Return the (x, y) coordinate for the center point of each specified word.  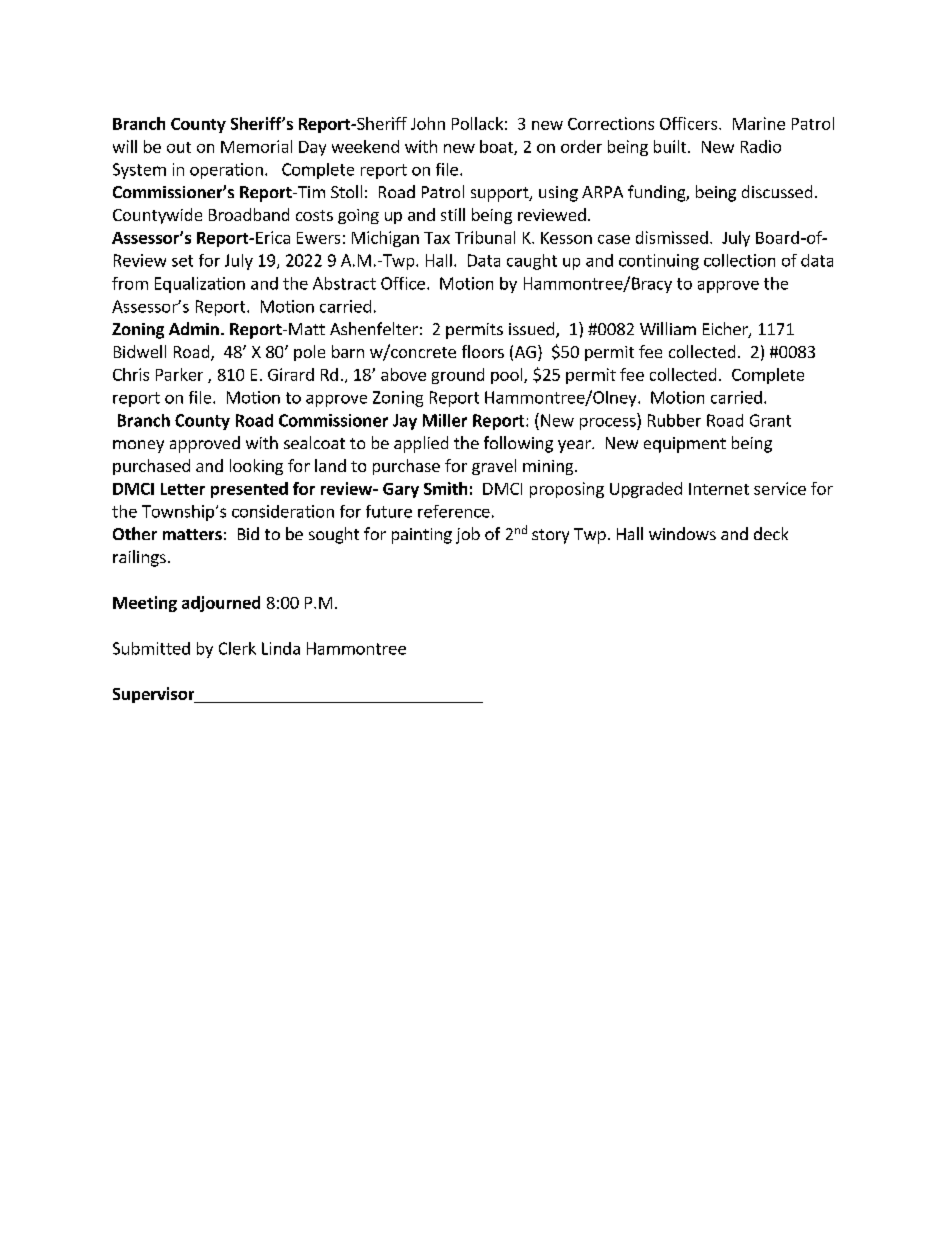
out (179, 147)
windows (682, 533)
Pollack (477, 123)
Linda (281, 648)
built (671, 146)
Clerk (237, 648)
